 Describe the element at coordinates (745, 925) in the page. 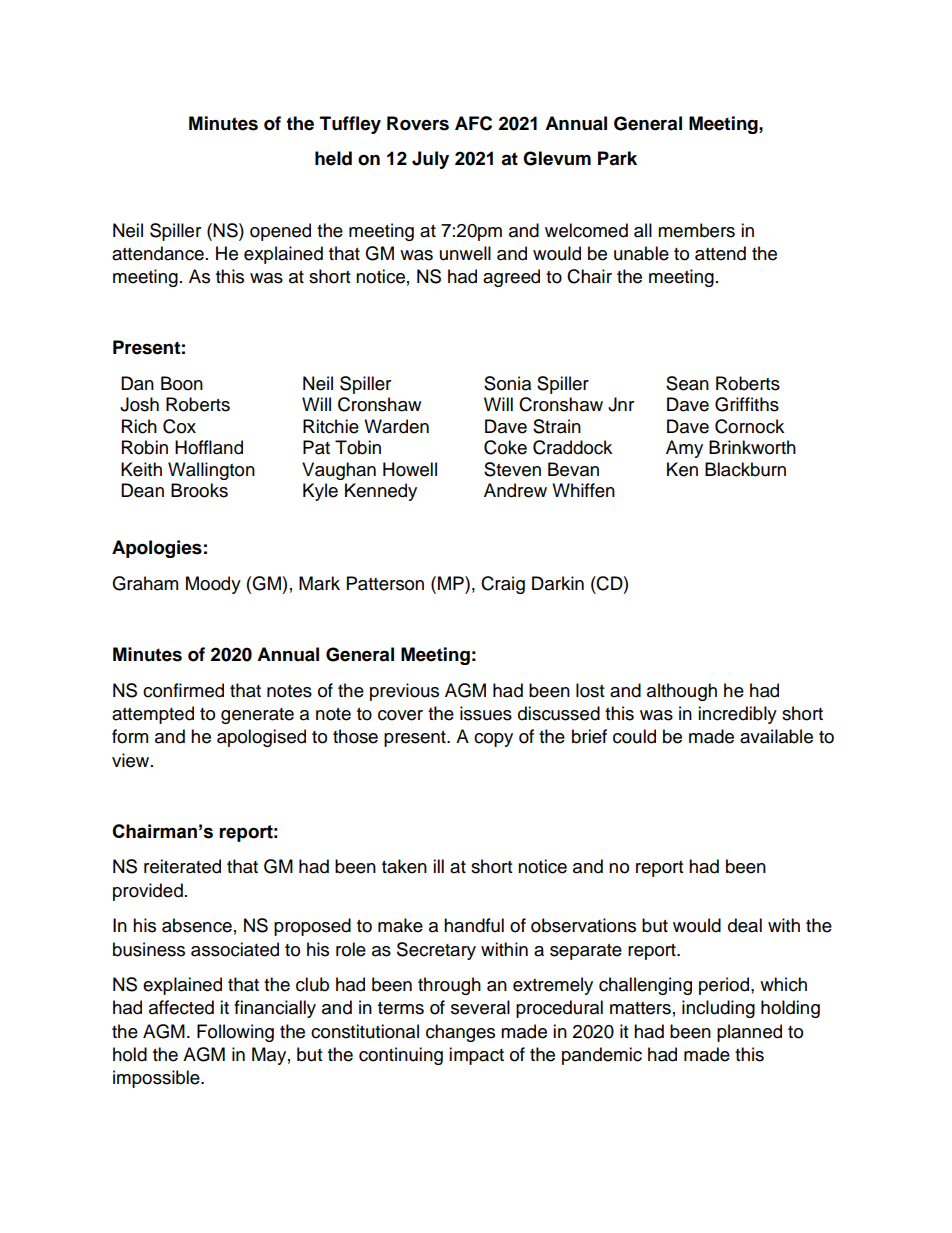

I see `deal` at that location.
